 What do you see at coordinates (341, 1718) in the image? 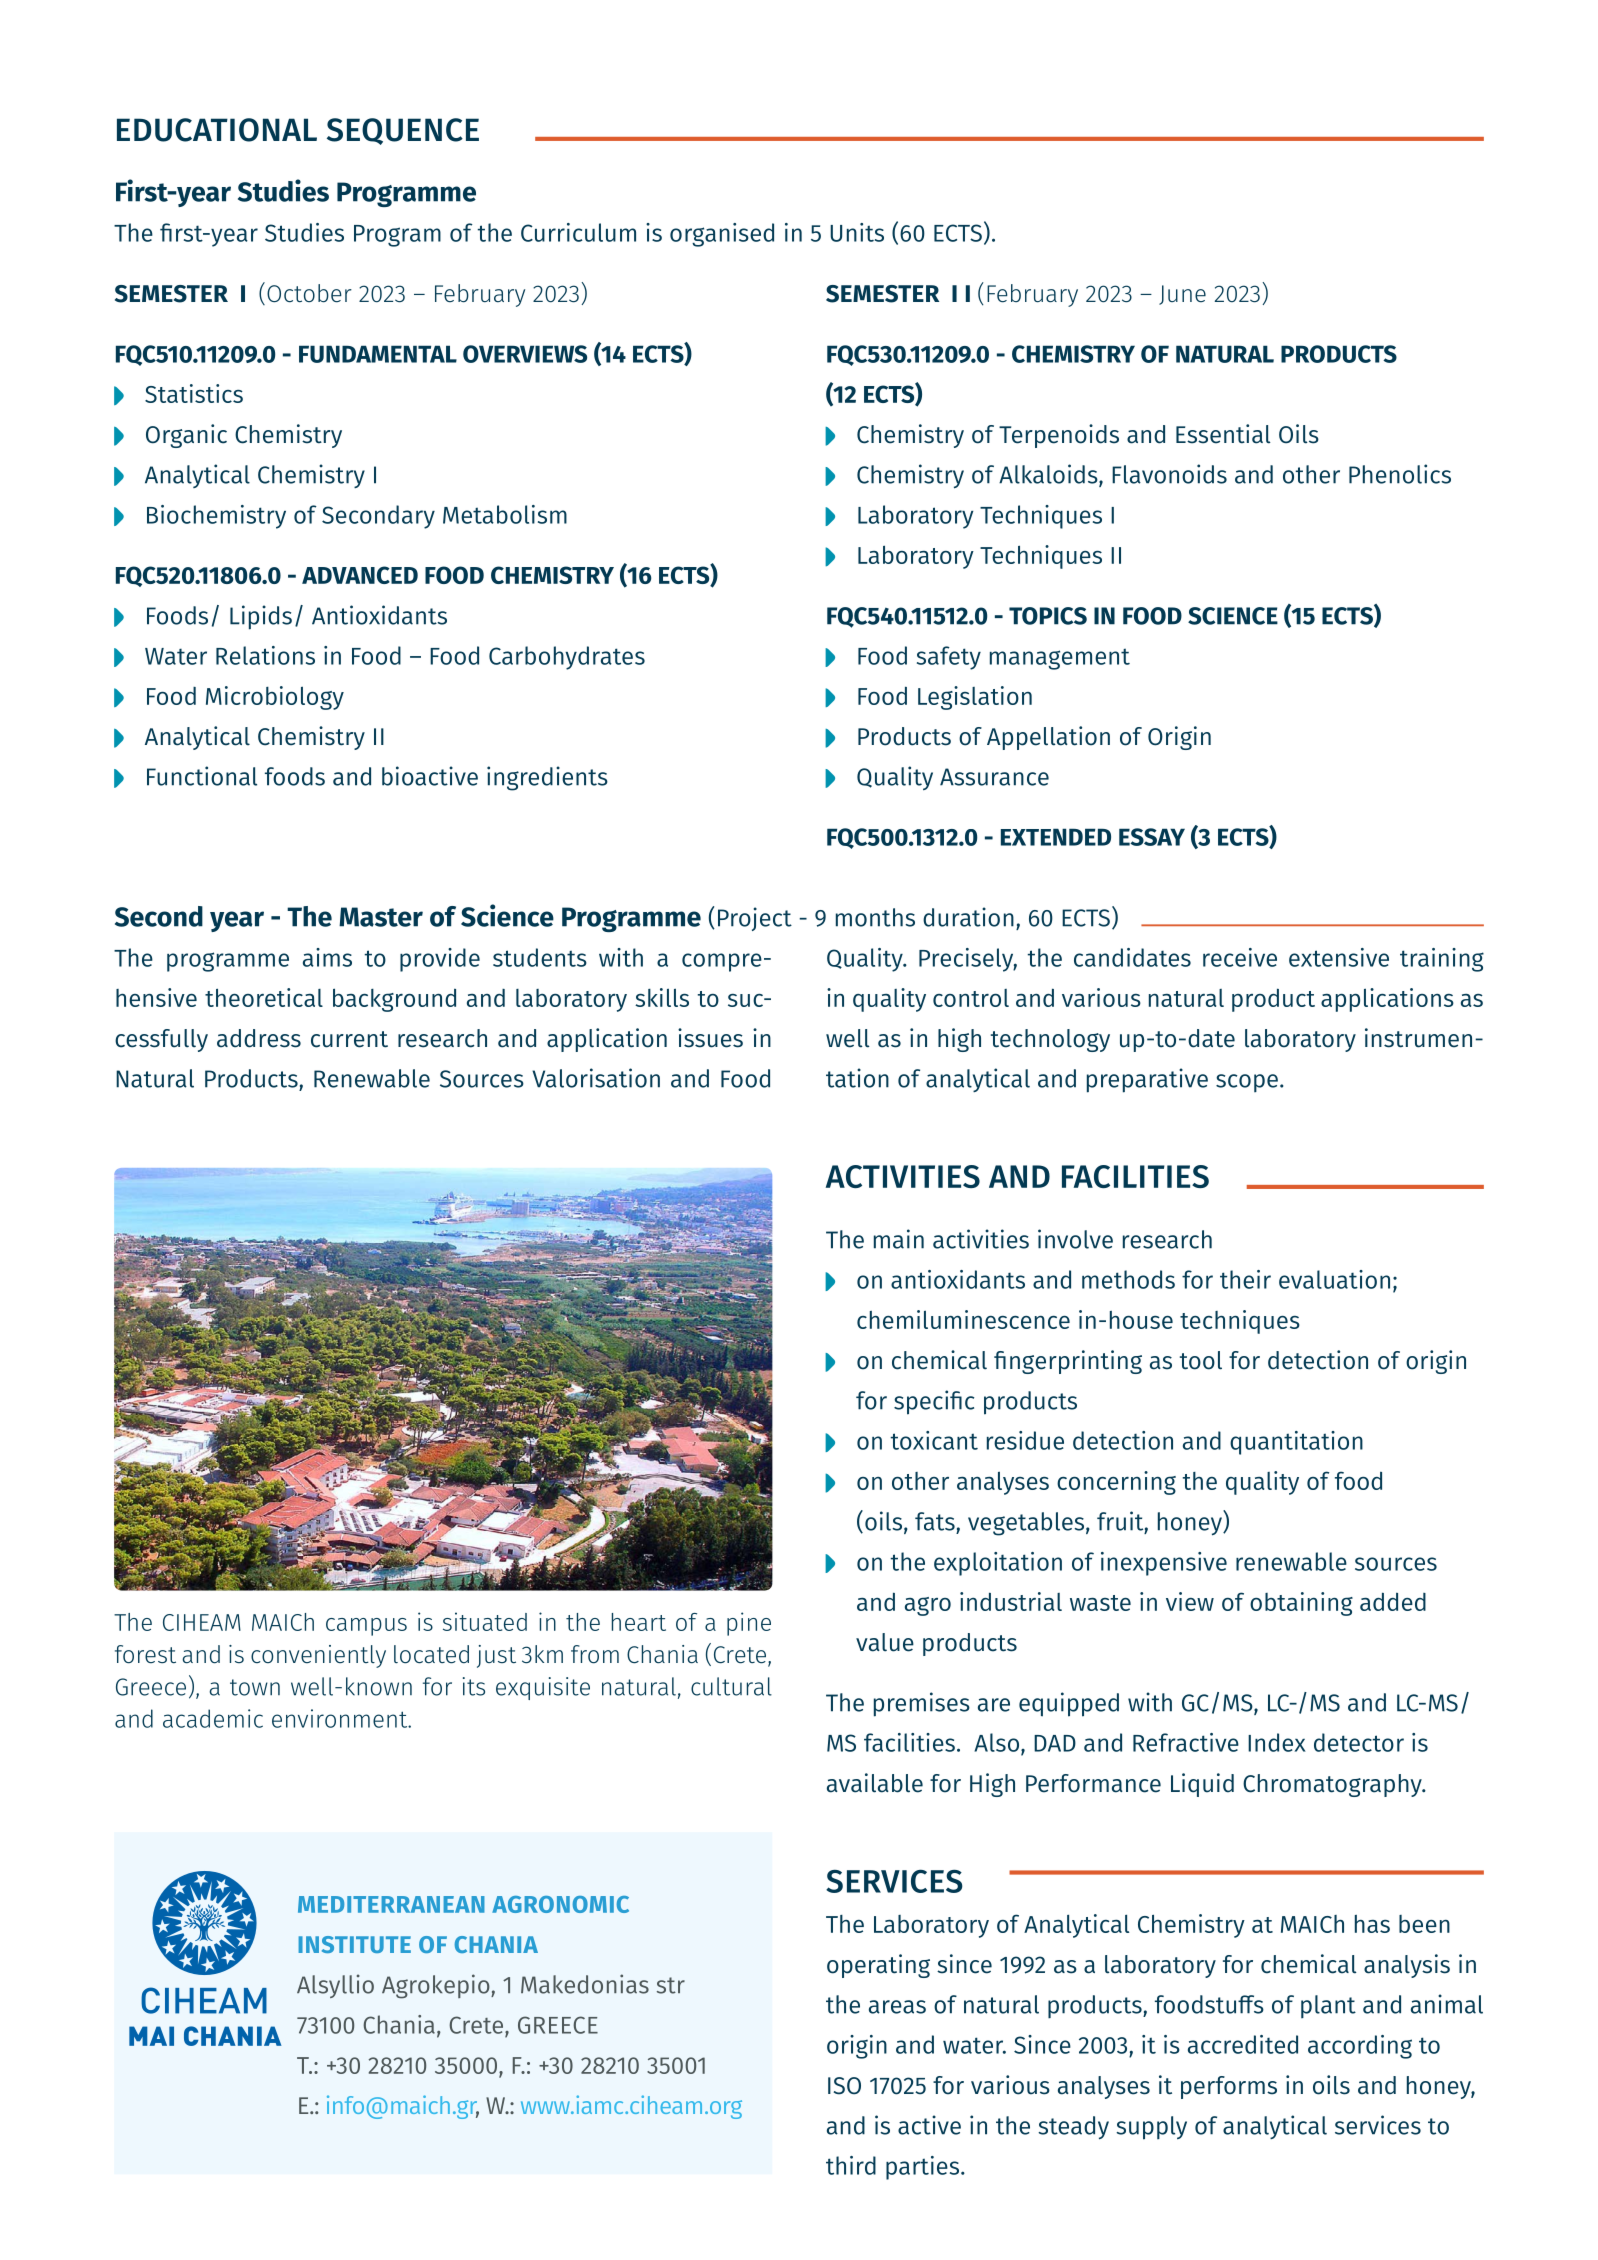
I see `environment` at bounding box center [341, 1718].
